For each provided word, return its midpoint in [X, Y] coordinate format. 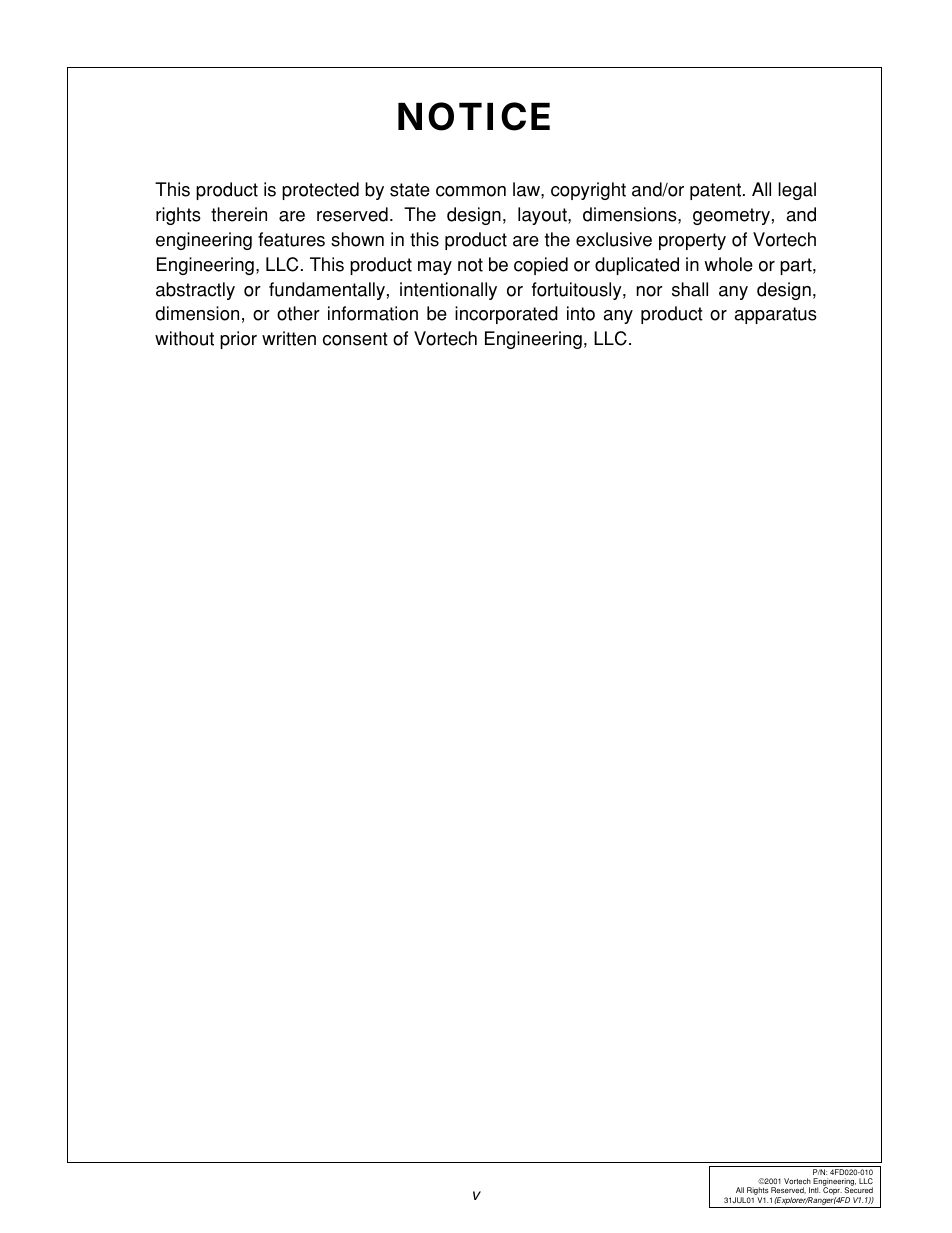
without [184, 338]
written [289, 338]
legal [797, 191]
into [581, 313]
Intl [814, 1190]
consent [355, 339]
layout [543, 216]
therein [239, 214]
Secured [858, 1190]
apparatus [776, 315]
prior [238, 340]
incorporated [506, 315]
